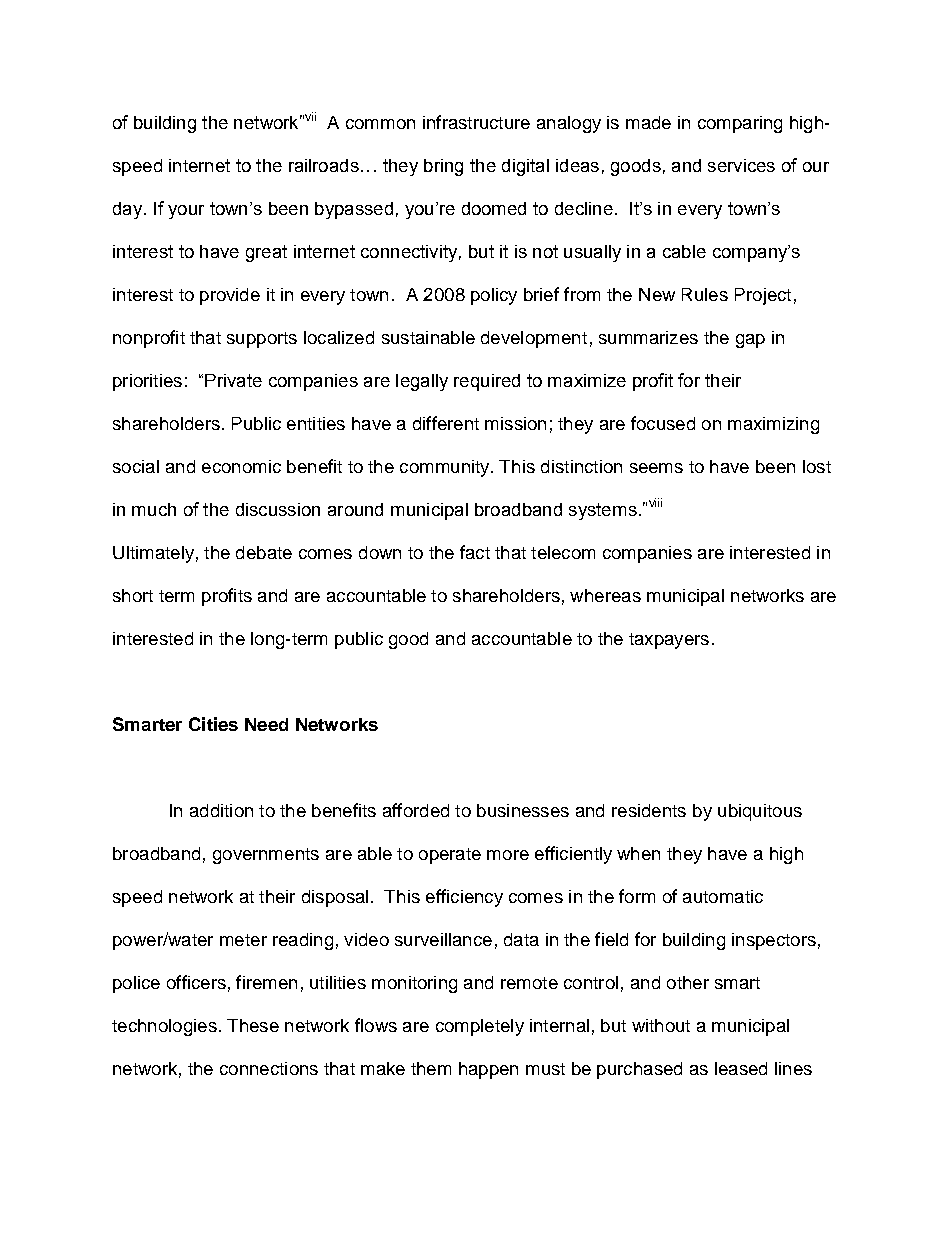 The height and width of the screenshot is (1233, 952). Describe the element at coordinates (475, 552) in the screenshot. I see `fact` at that location.
